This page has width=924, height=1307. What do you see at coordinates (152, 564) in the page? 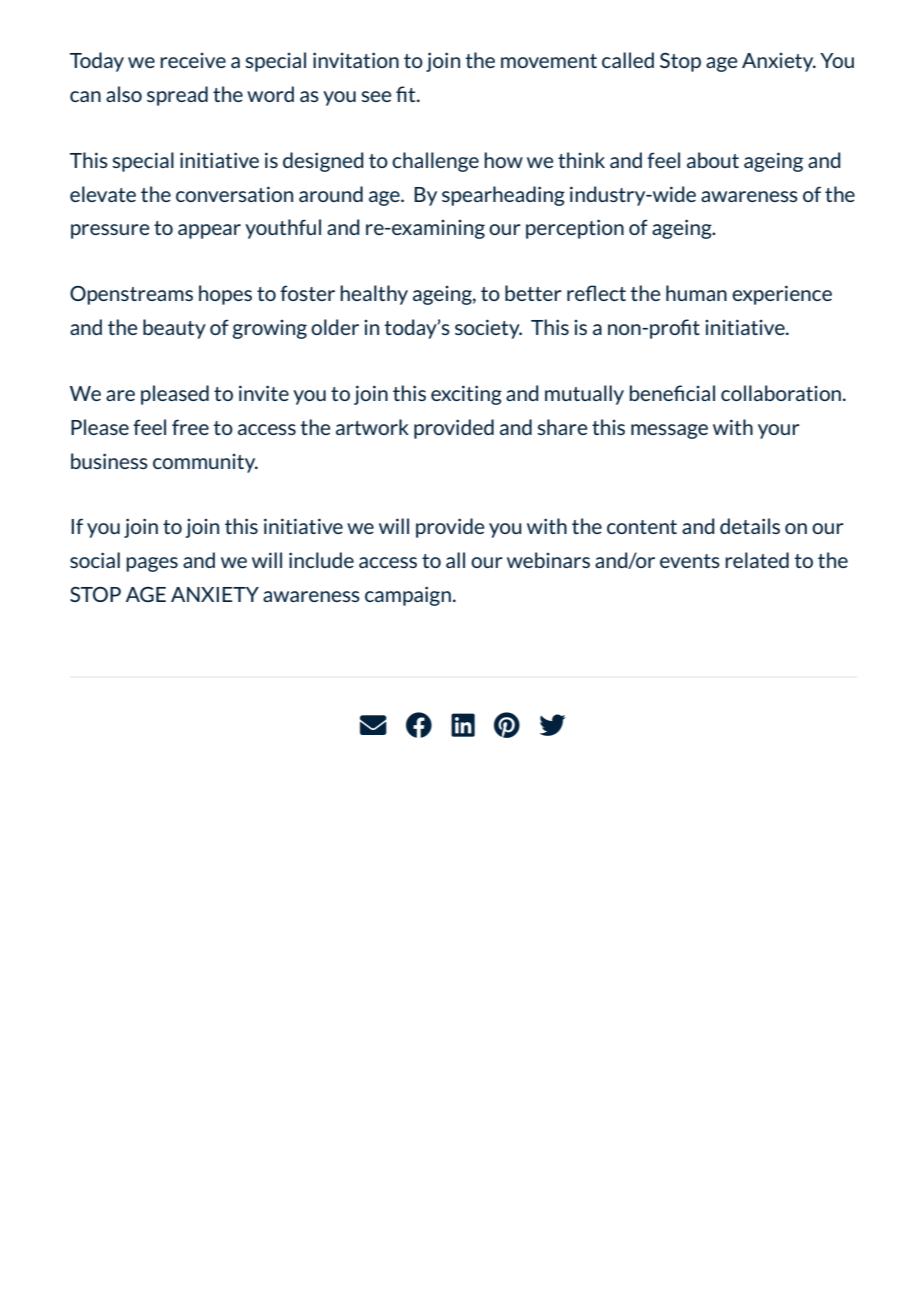
I see `pages` at bounding box center [152, 564].
